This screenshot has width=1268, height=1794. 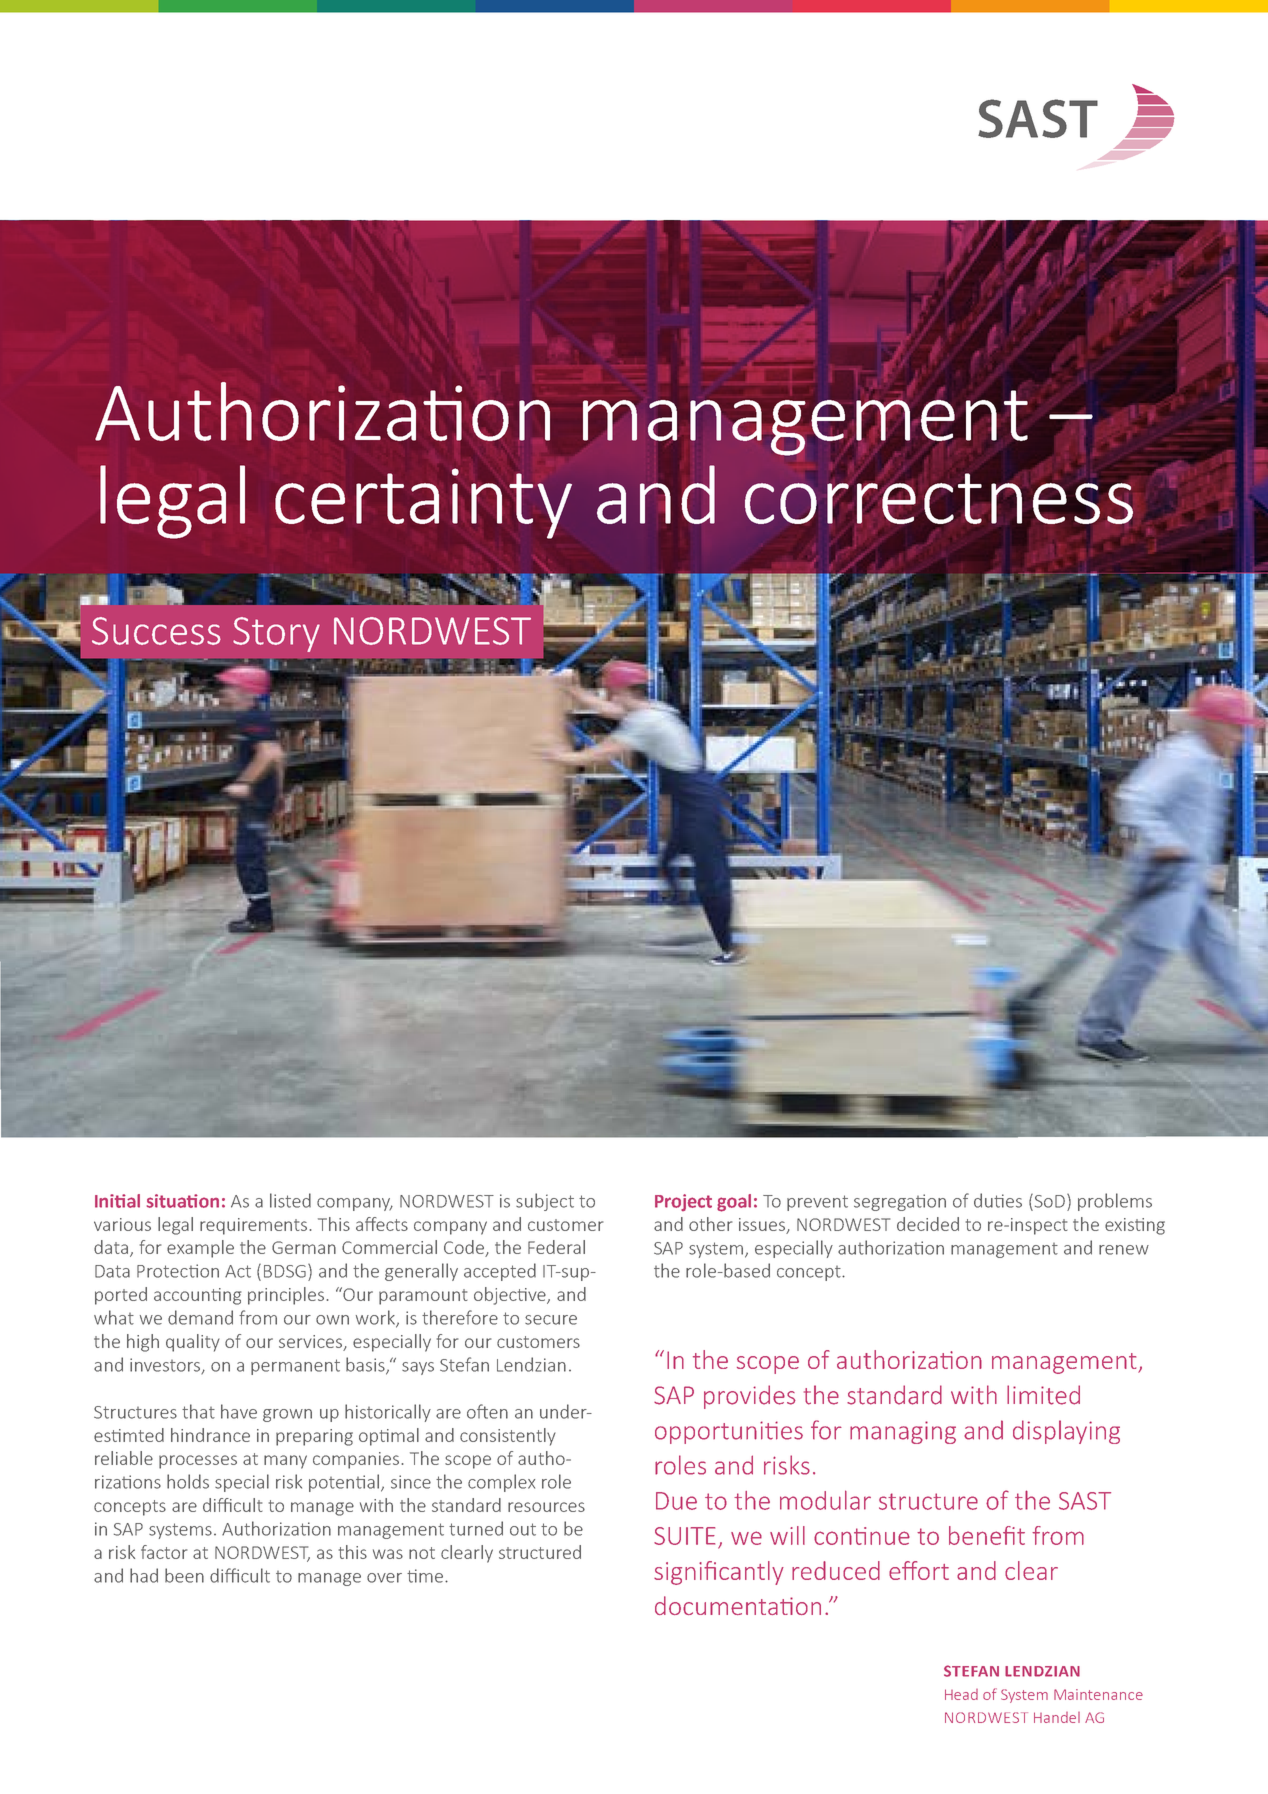 What do you see at coordinates (1115, 1202) in the screenshot?
I see `problems` at bounding box center [1115, 1202].
